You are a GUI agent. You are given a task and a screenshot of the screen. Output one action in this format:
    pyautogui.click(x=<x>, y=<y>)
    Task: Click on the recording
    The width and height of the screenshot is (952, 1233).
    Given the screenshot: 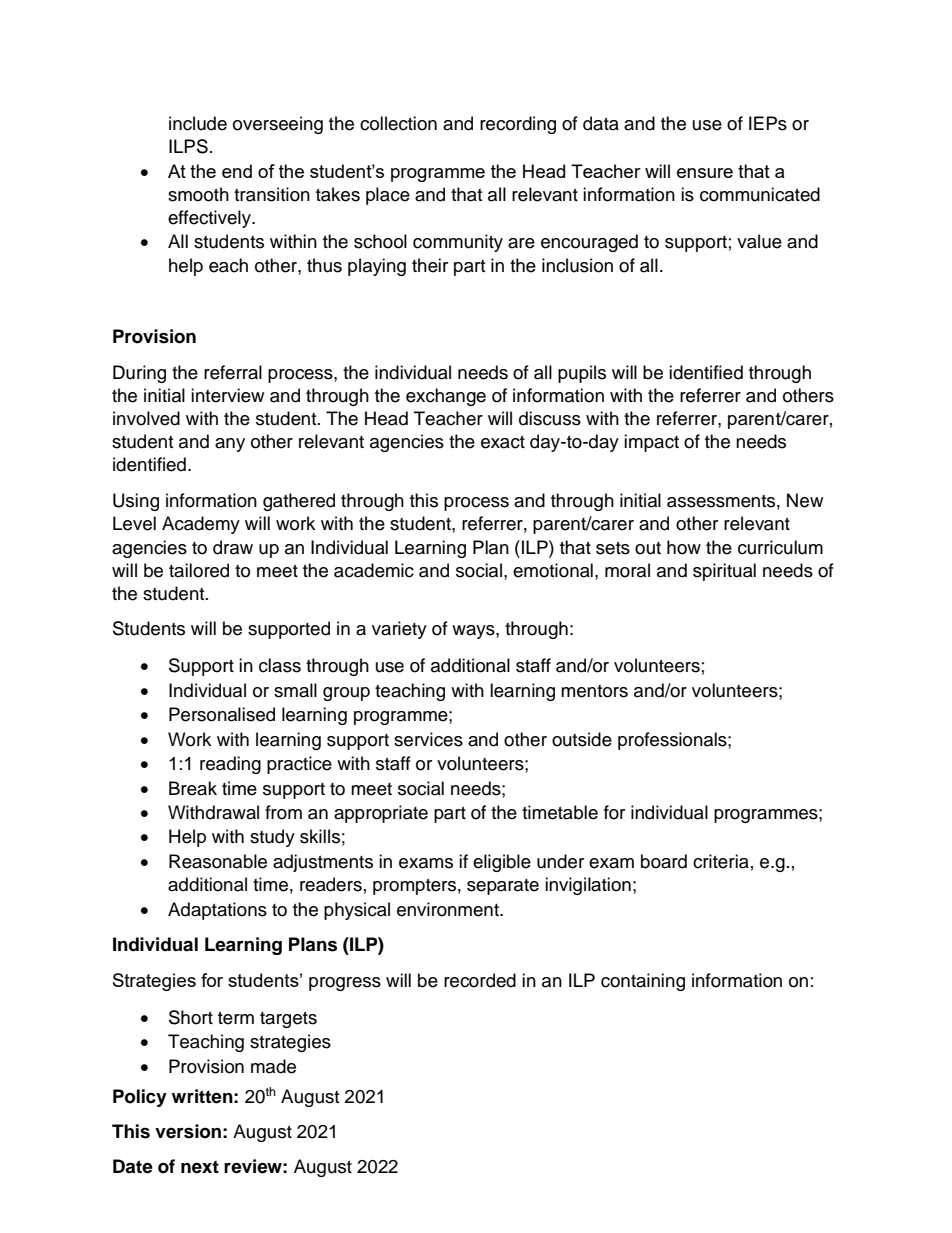 What is the action you would take?
    pyautogui.click(x=518, y=125)
